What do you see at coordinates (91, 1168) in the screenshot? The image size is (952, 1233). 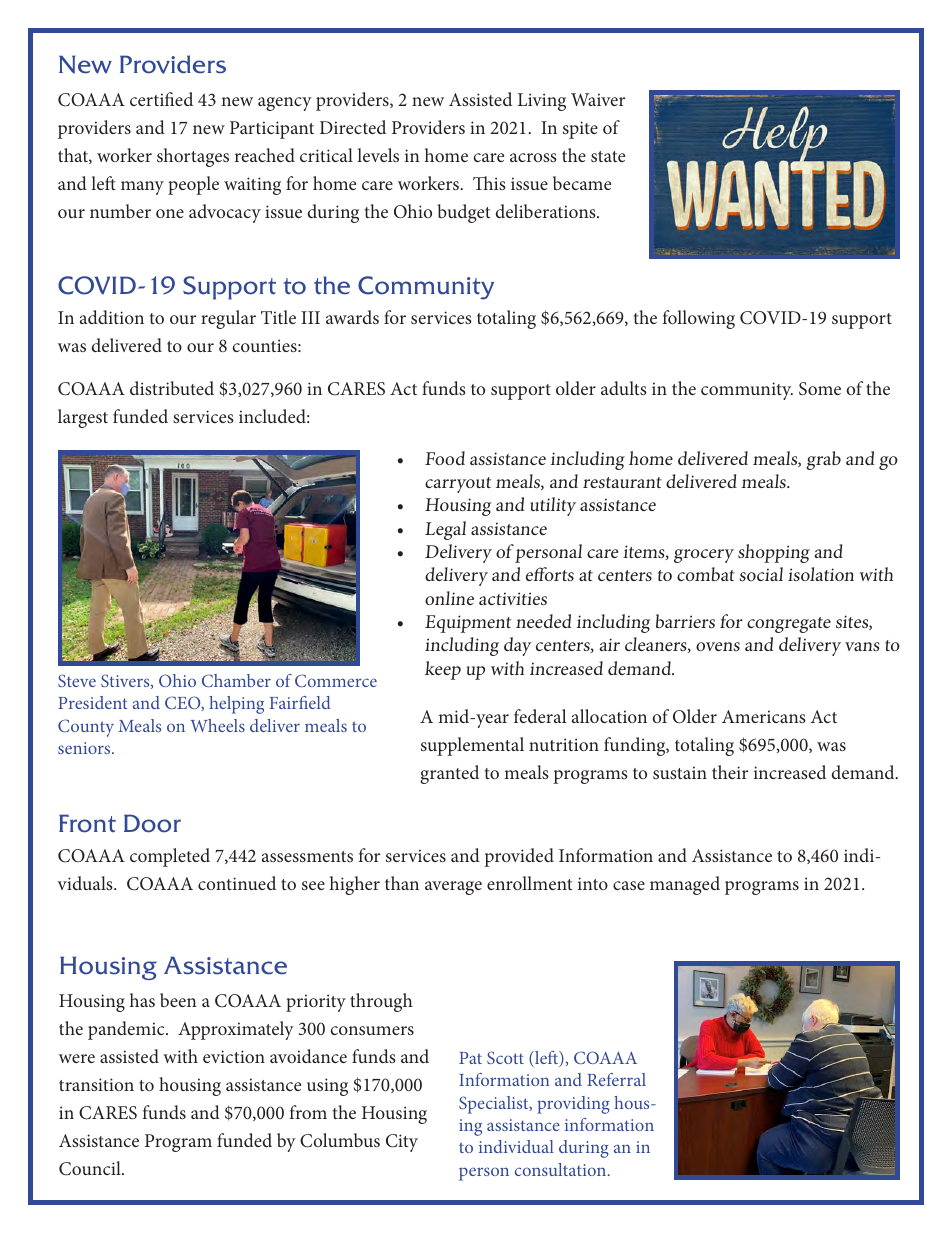 I see `Council` at bounding box center [91, 1168].
